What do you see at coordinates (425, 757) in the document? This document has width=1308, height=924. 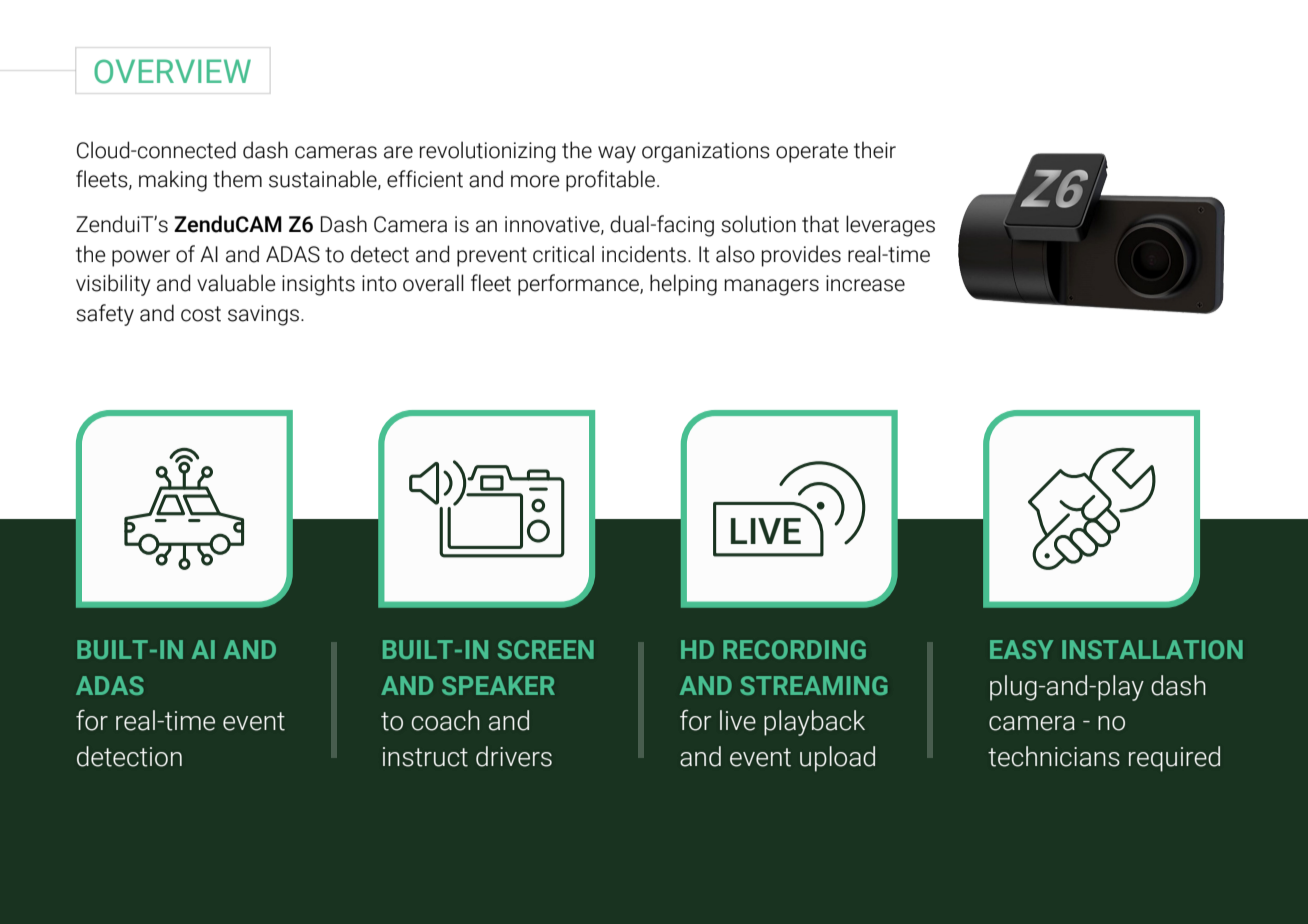 I see `instruct` at bounding box center [425, 757].
